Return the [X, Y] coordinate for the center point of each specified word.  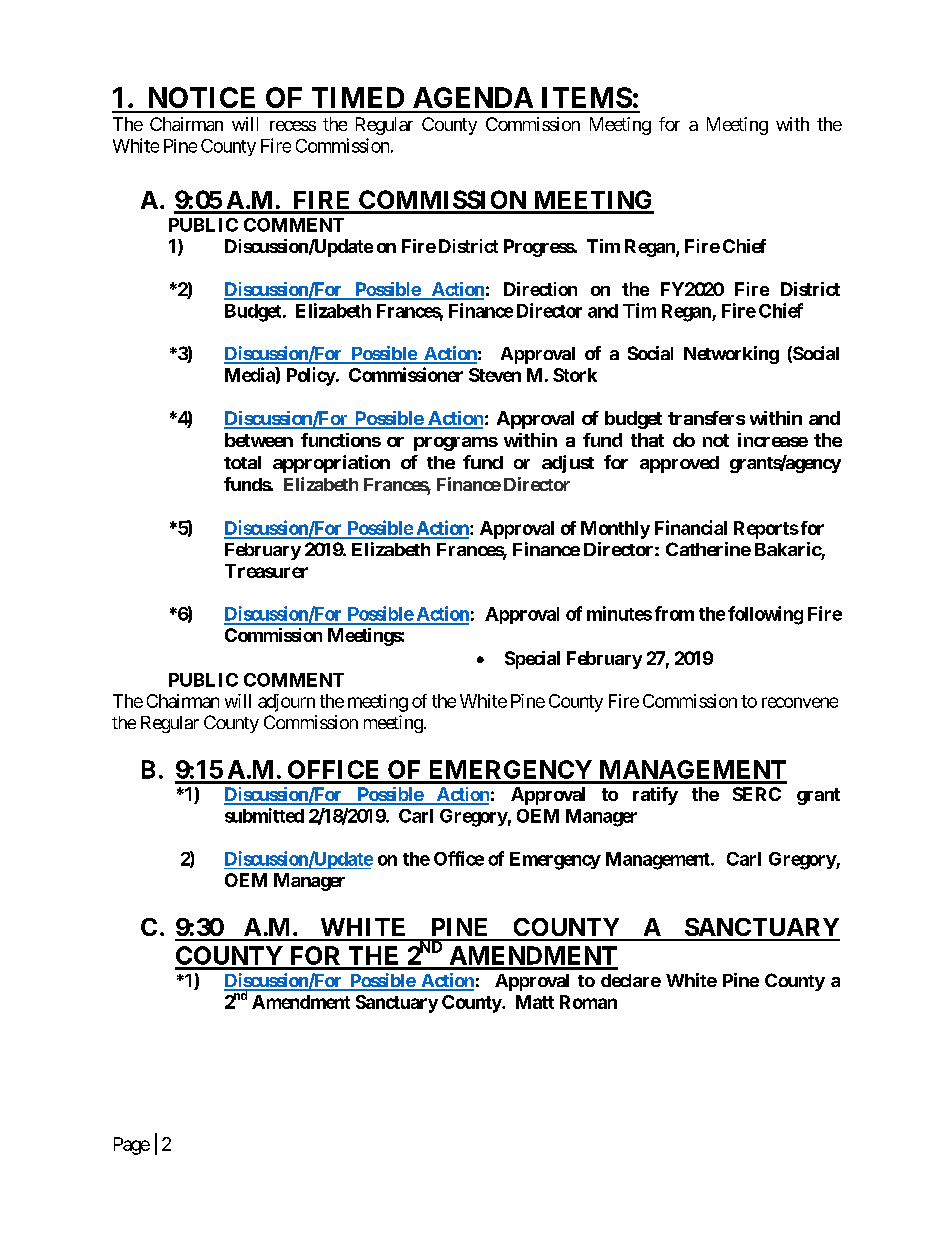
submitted [264, 815]
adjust [568, 464]
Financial [691, 527]
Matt [535, 1002]
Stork [575, 375]
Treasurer [266, 571]
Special [532, 660]
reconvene [800, 702]
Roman [588, 1002]
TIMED [358, 97]
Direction [540, 289]
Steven [495, 375]
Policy [311, 376]
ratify [655, 796]
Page [132, 1146]
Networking [731, 355]
